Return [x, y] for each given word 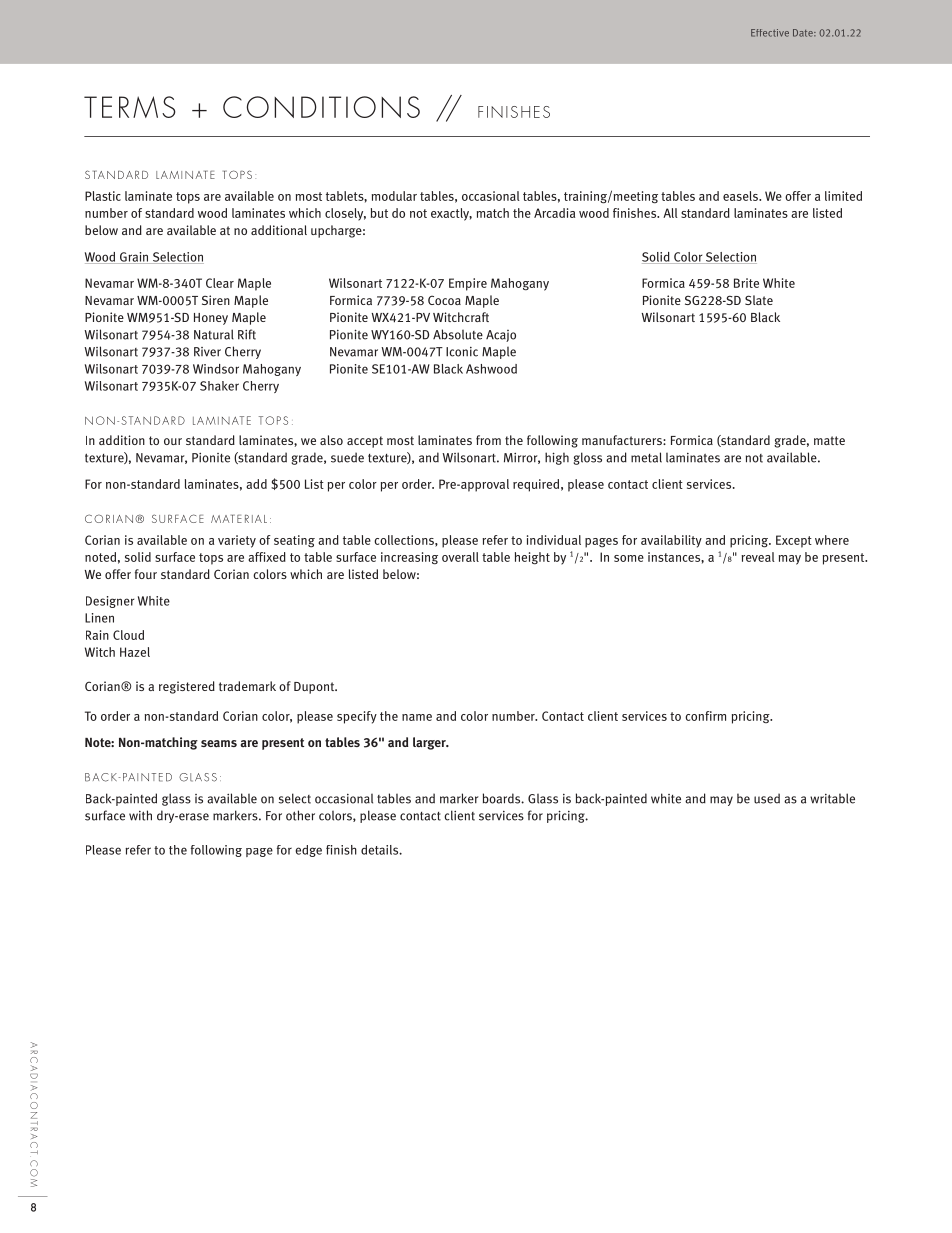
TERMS [130, 107]
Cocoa [444, 300]
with [140, 815]
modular [394, 196]
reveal [758, 557]
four [146, 574]
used [767, 798]
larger [430, 743]
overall [460, 557]
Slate [759, 300]
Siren [216, 300]
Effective [770, 33]
